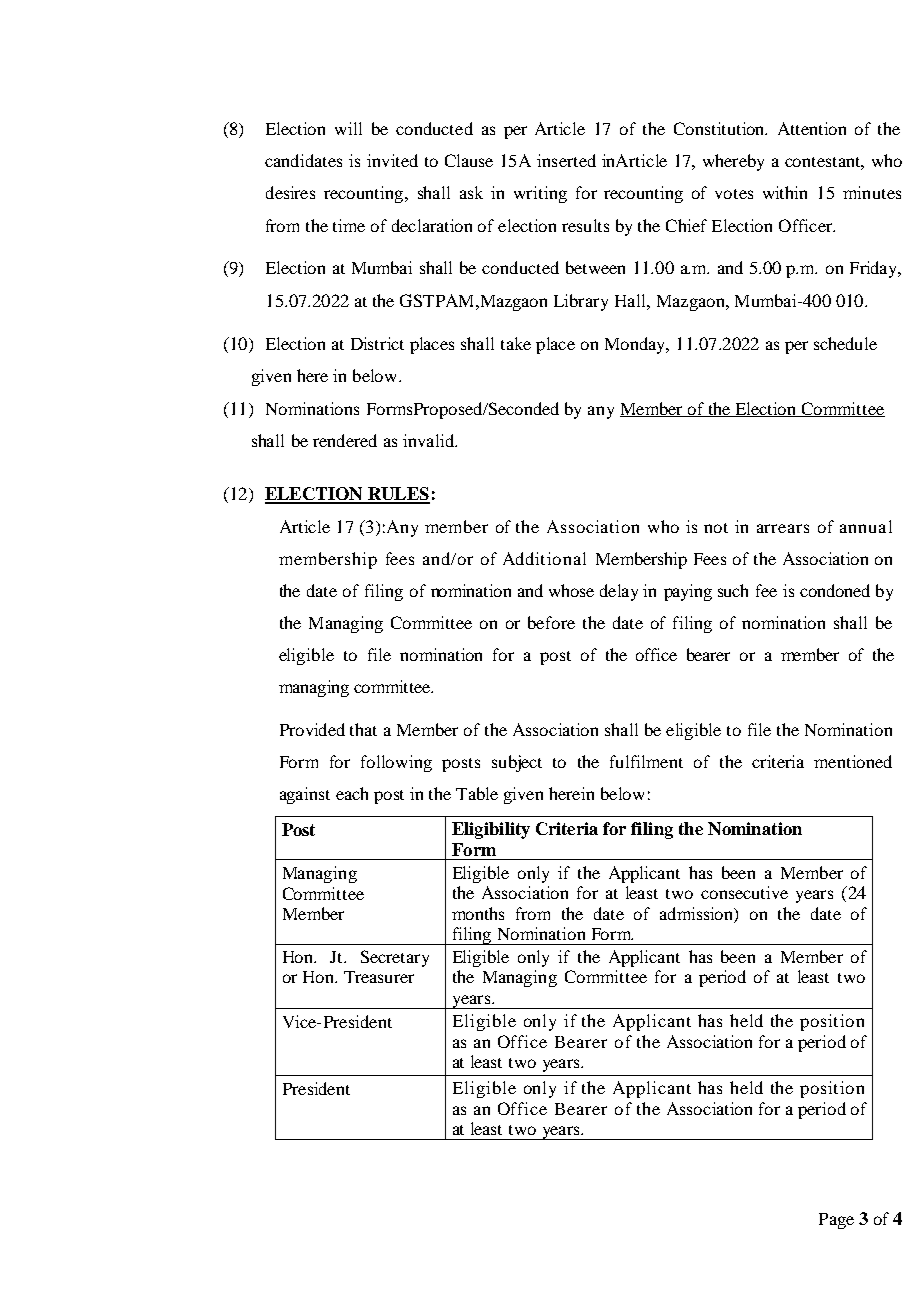 The height and width of the screenshot is (1307, 924). What do you see at coordinates (478, 913) in the screenshot?
I see `months` at bounding box center [478, 913].
